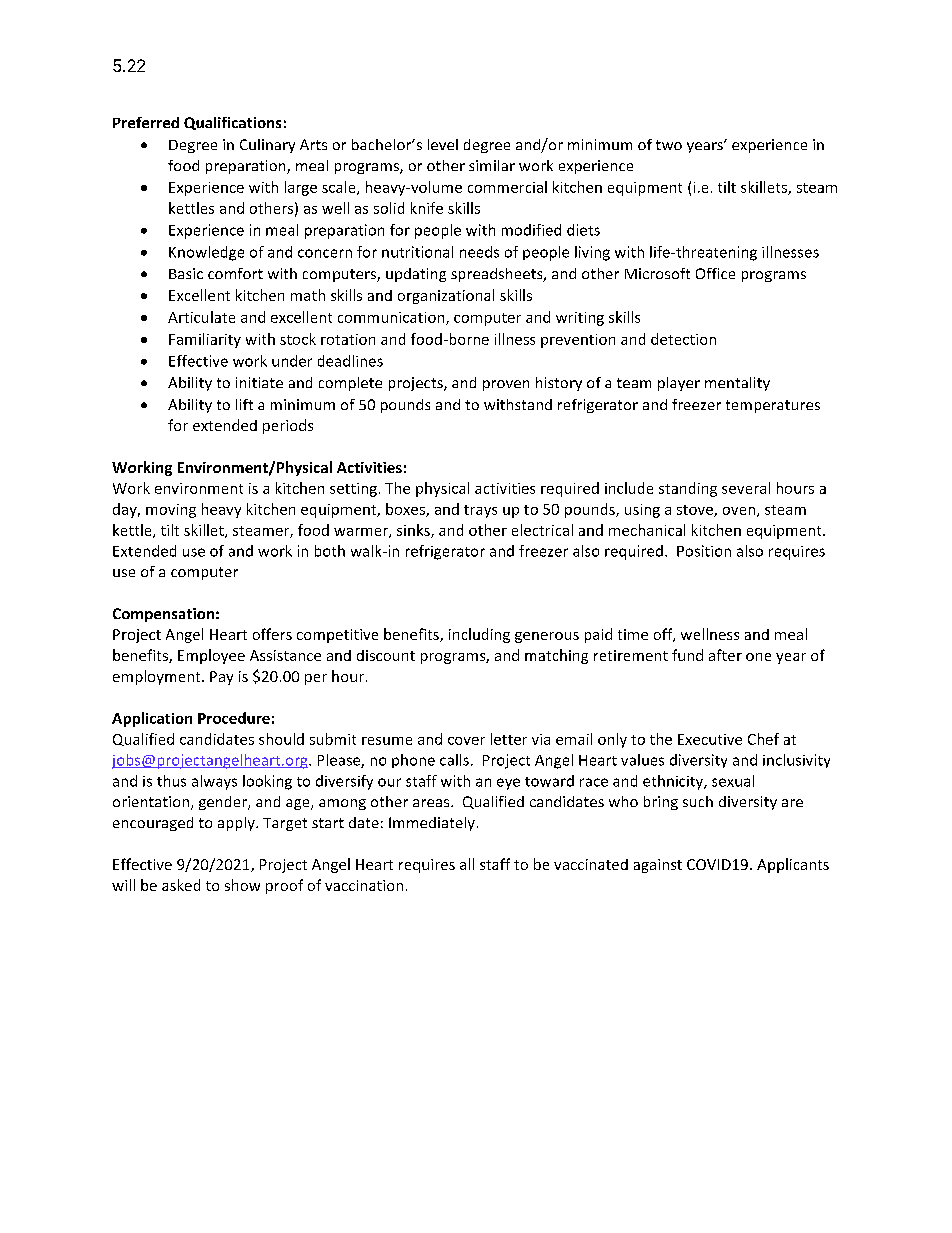 This screenshot has width=952, height=1233. I want to click on two, so click(669, 145).
